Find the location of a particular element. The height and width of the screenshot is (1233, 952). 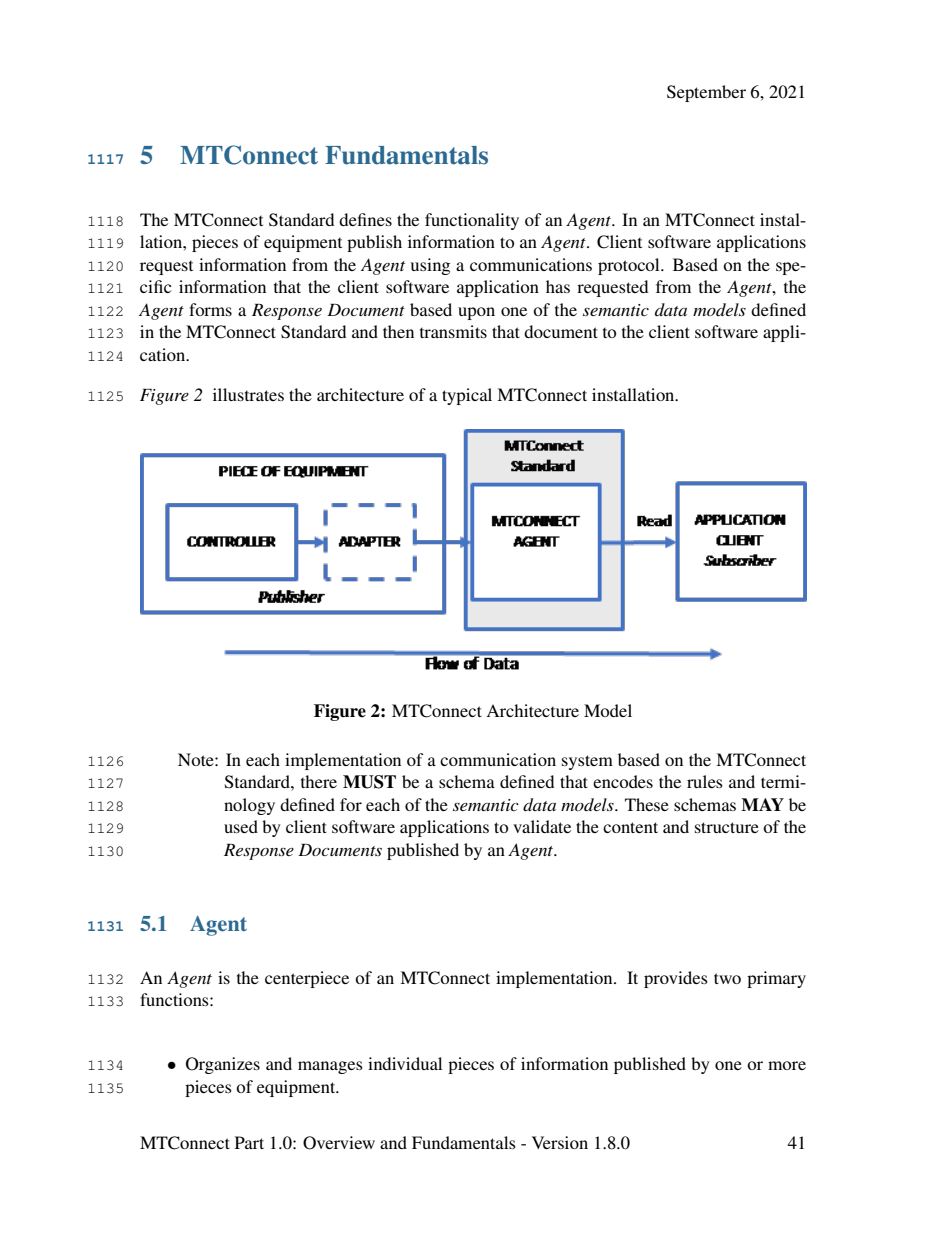

September is located at coordinates (706, 93).
